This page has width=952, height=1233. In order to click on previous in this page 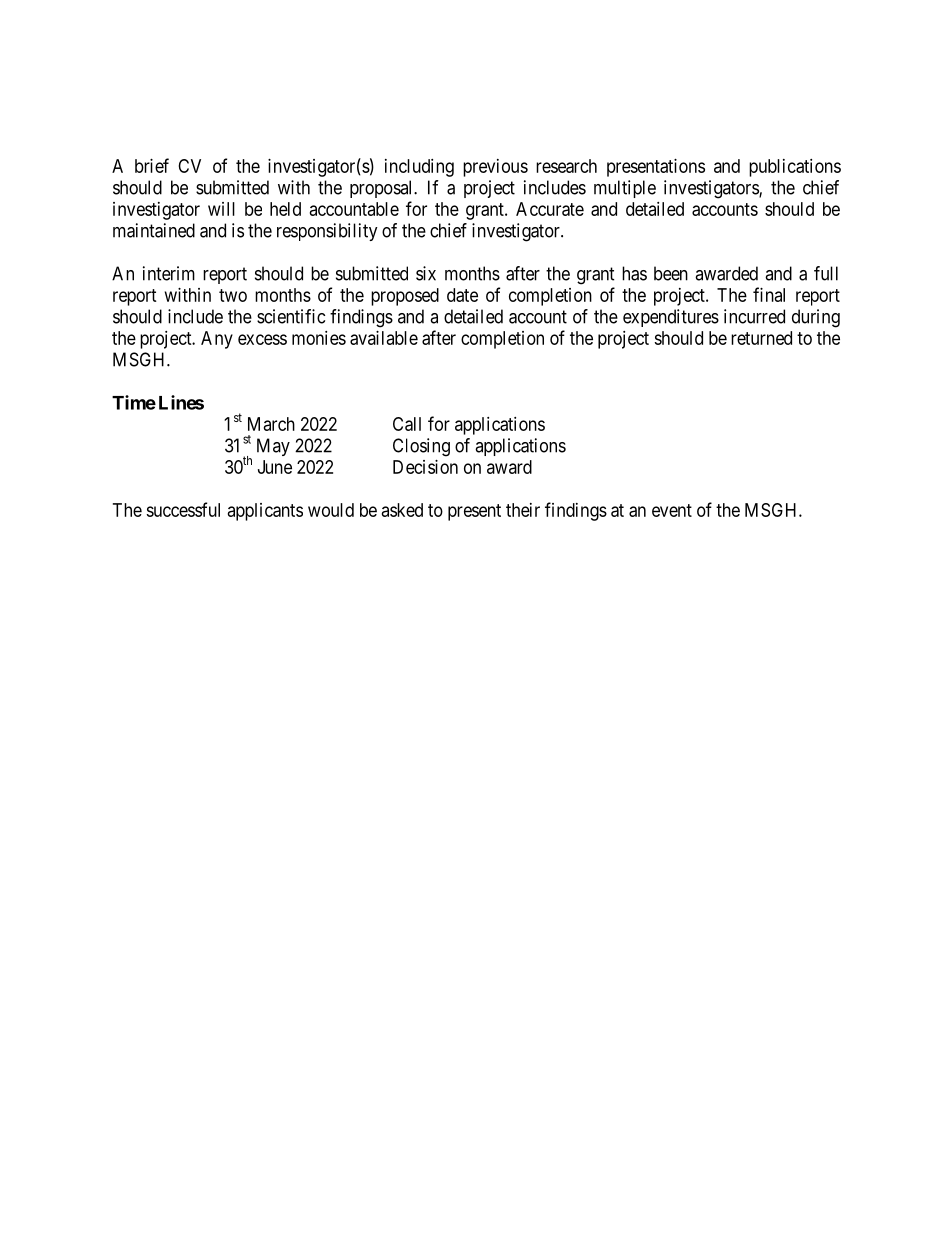, I will do `click(495, 168)`.
